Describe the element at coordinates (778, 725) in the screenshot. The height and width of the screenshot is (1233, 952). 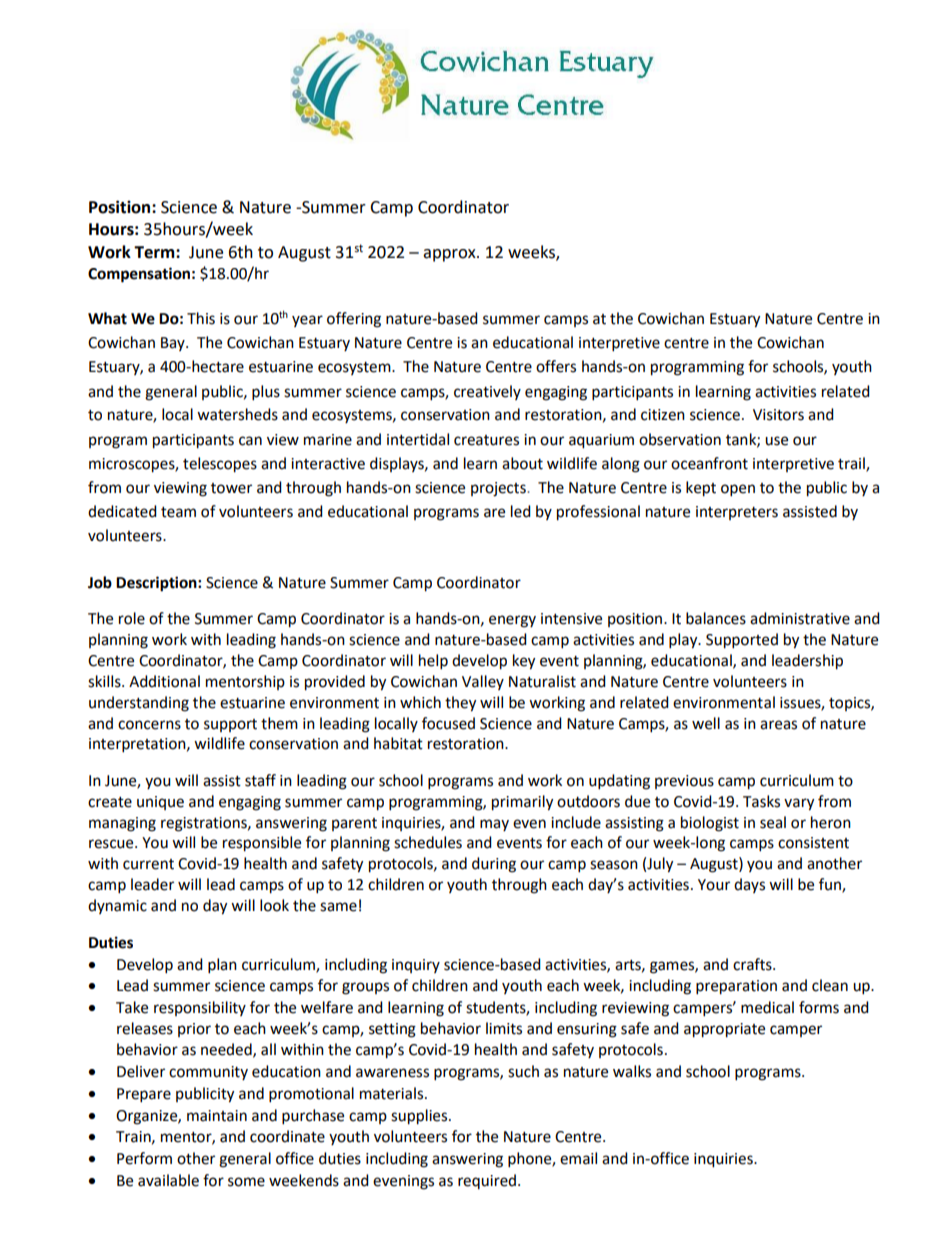
I see `areas` at that location.
